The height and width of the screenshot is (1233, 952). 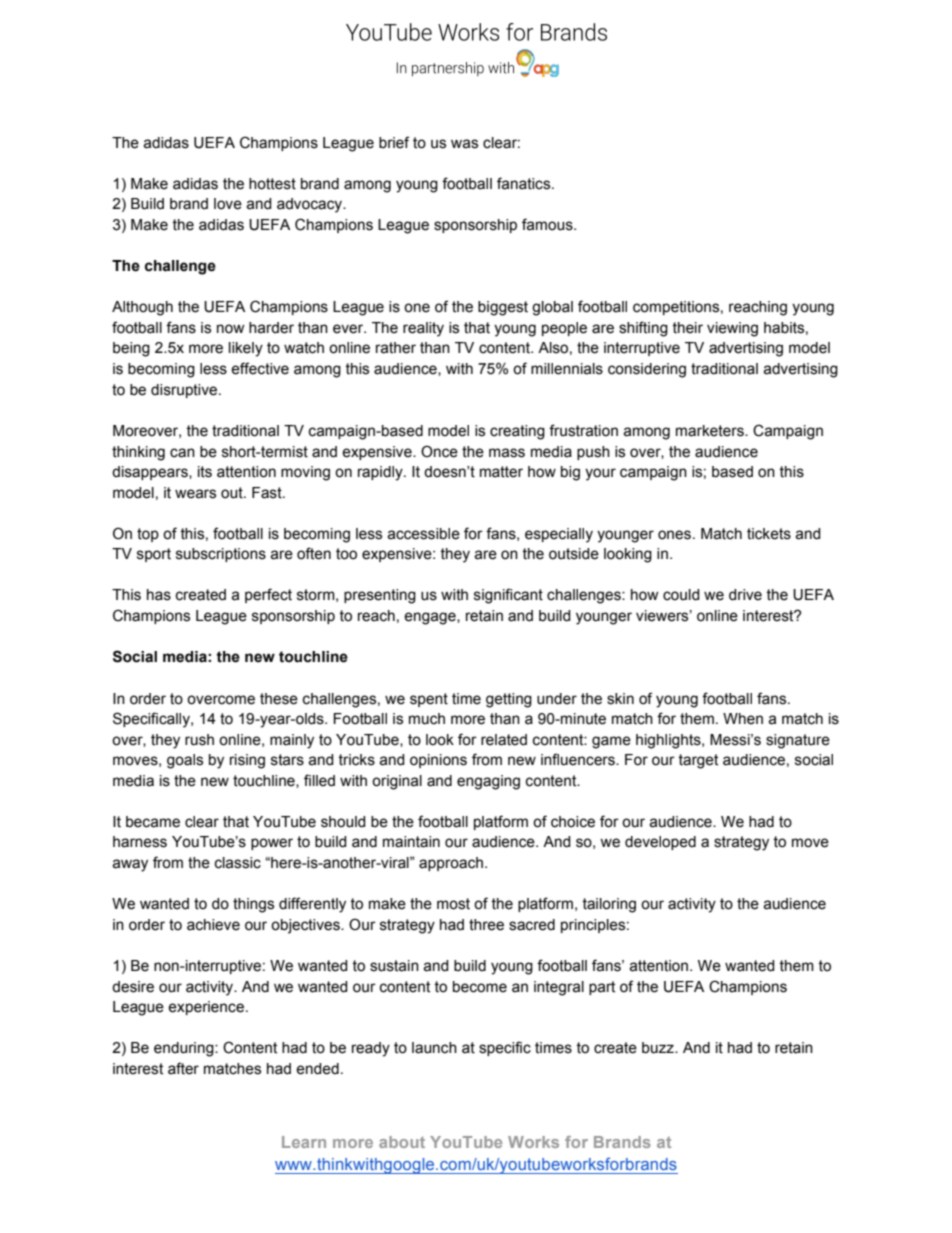 What do you see at coordinates (745, 595) in the screenshot?
I see `drive` at bounding box center [745, 595].
